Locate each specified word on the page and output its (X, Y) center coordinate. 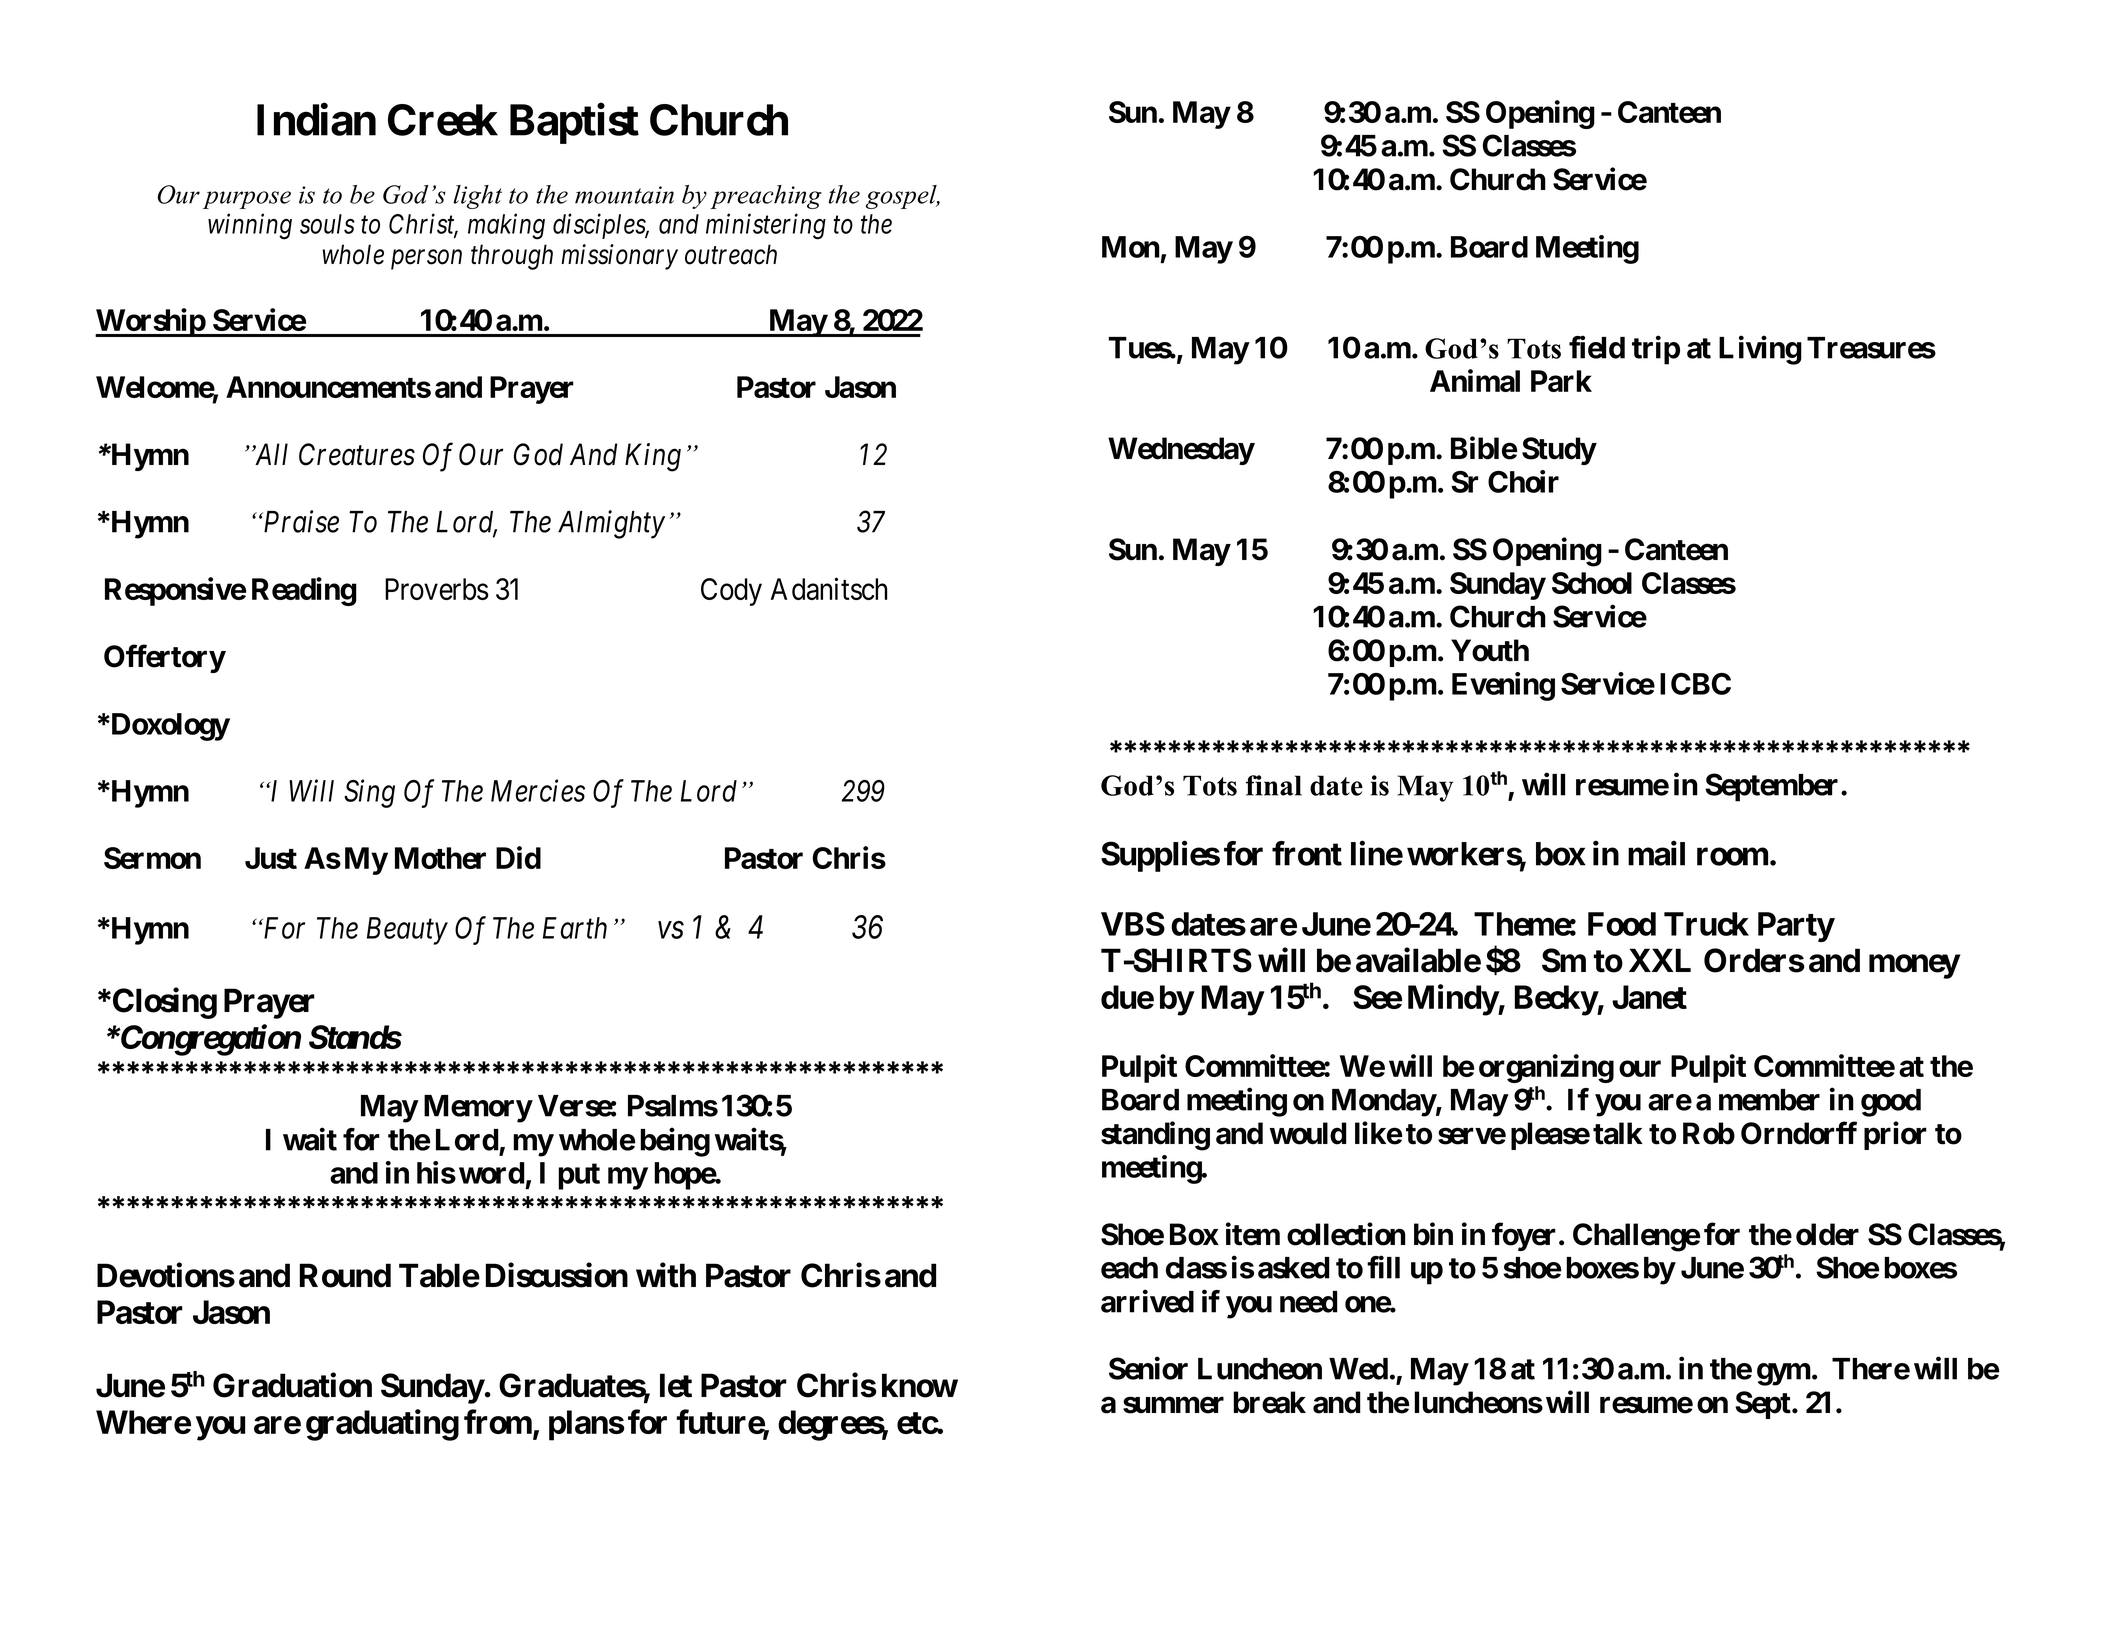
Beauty (407, 931)
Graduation (292, 1385)
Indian (316, 119)
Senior (1148, 1368)
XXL (1660, 960)
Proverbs (437, 589)
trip (1656, 350)
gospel (902, 197)
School (1592, 583)
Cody (731, 592)
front (1307, 853)
